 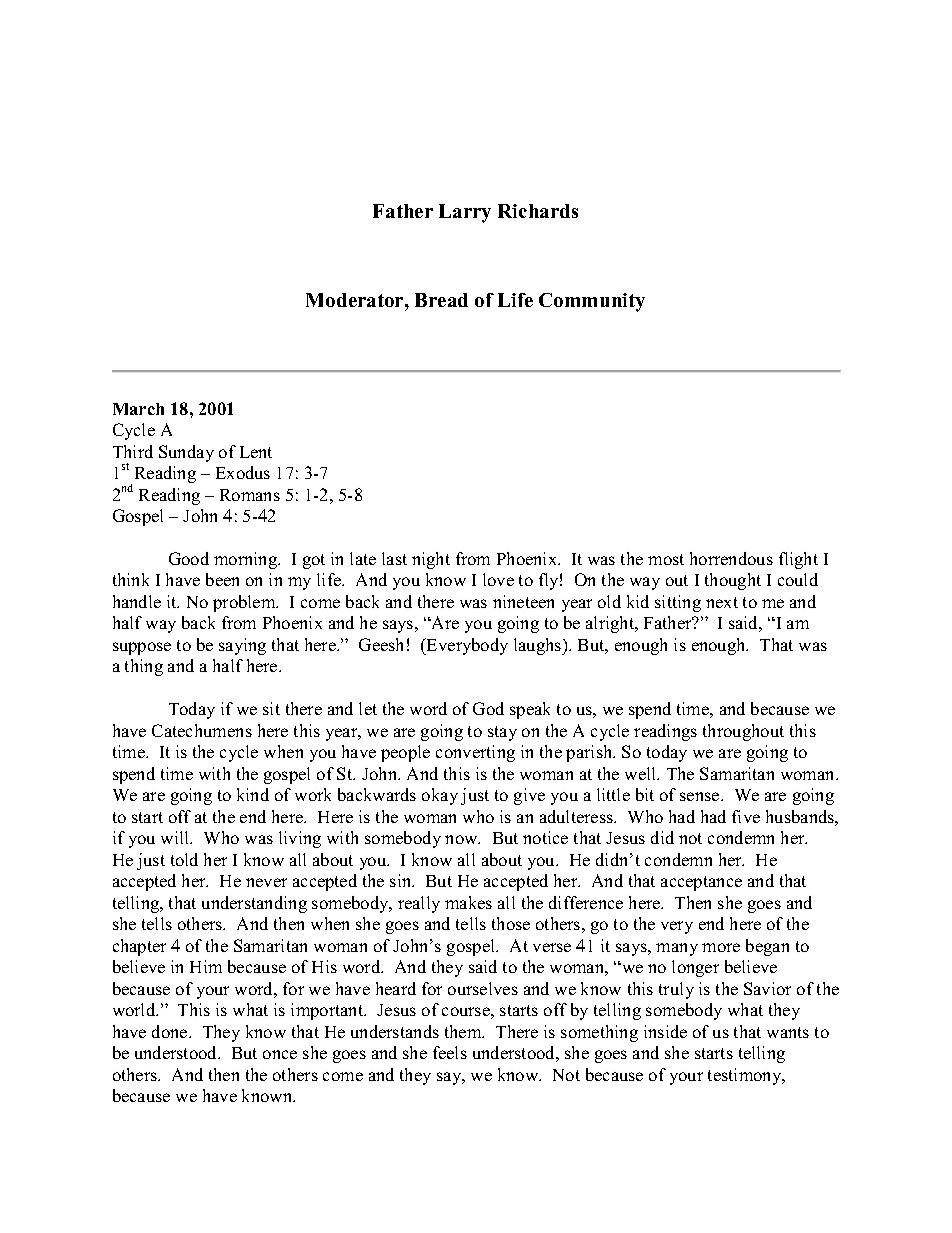 What do you see at coordinates (450, 1052) in the screenshot?
I see `feels` at bounding box center [450, 1052].
